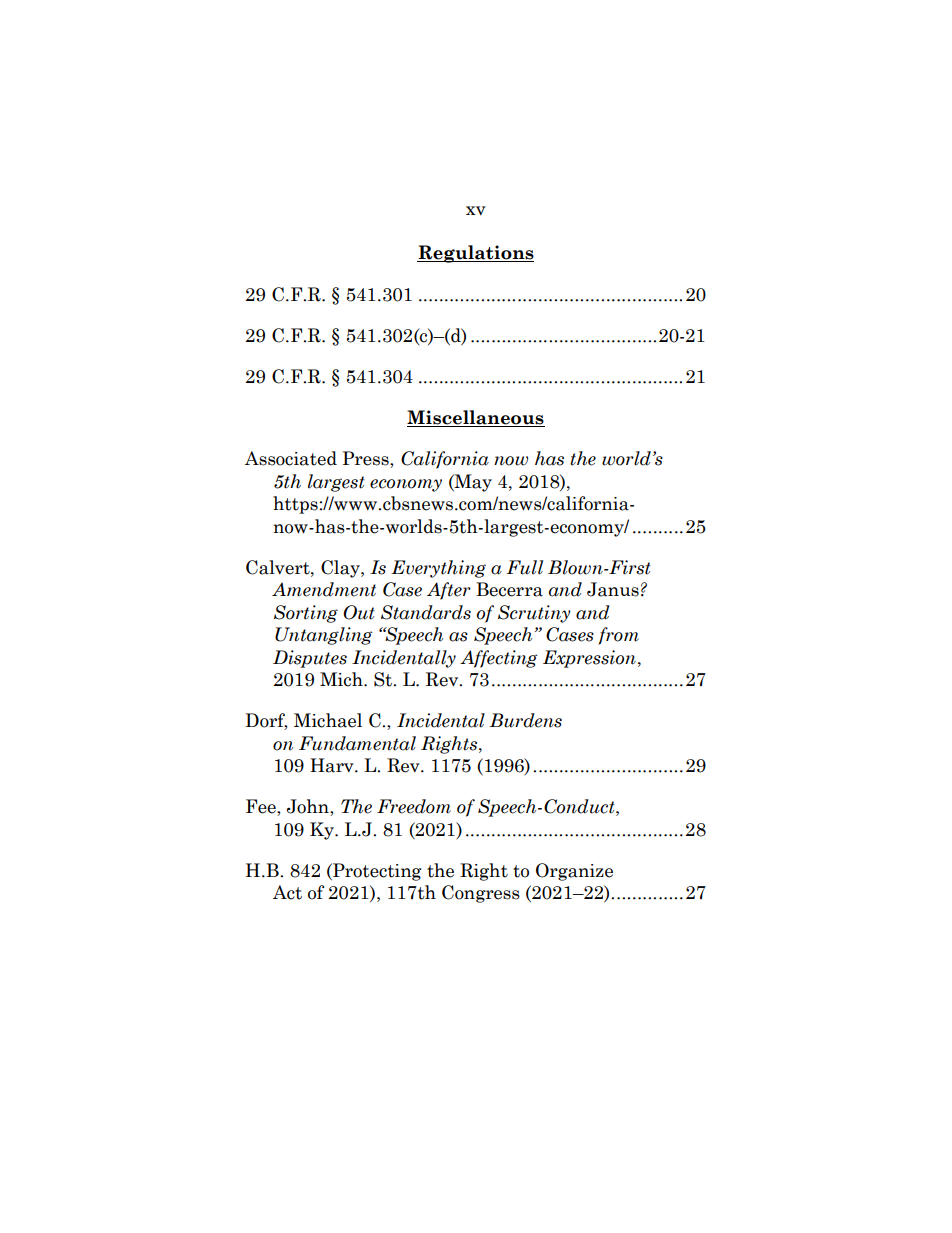 Image resolution: width=952 pixels, height=1233 pixels. I want to click on Everything, so click(438, 569).
